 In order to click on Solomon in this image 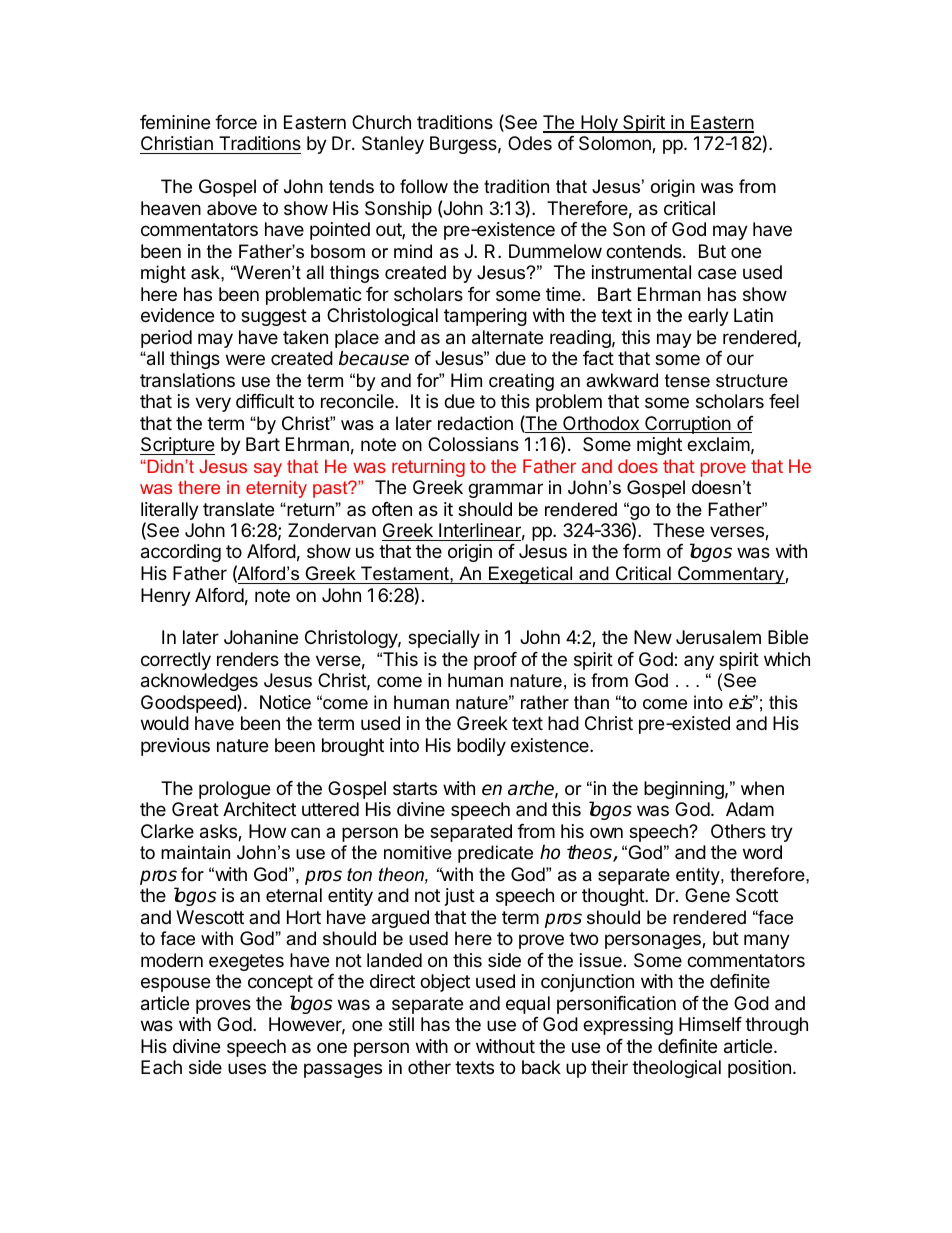, I will do `click(616, 144)`.
